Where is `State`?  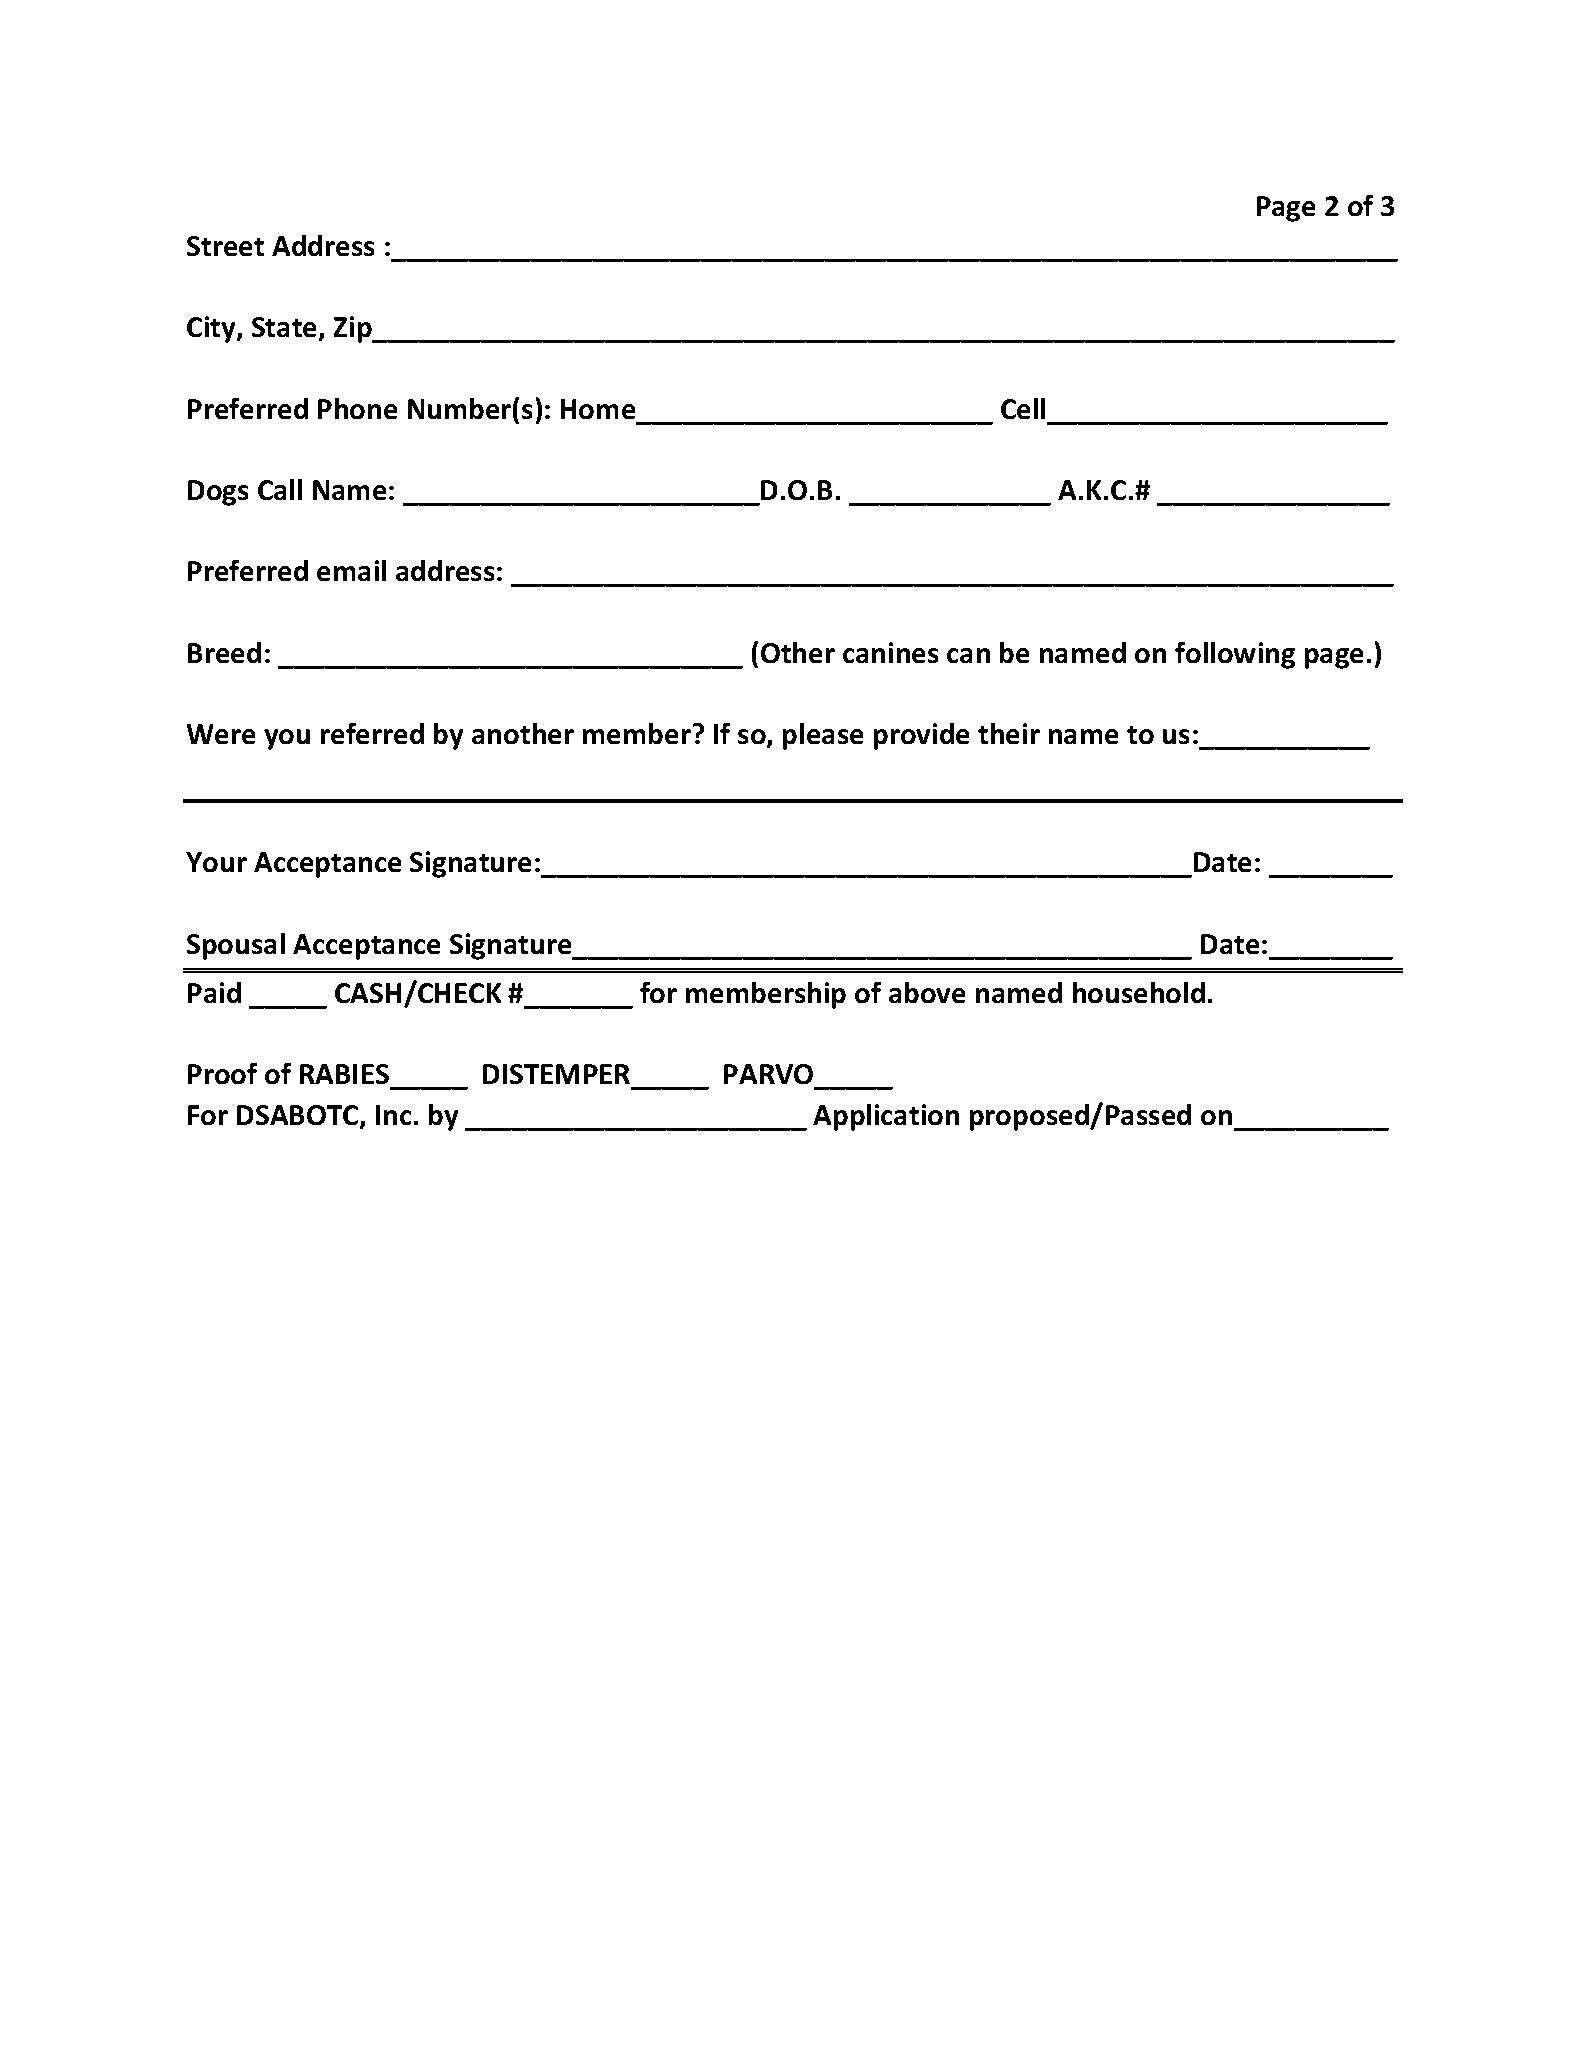 State is located at coordinates (286, 329).
